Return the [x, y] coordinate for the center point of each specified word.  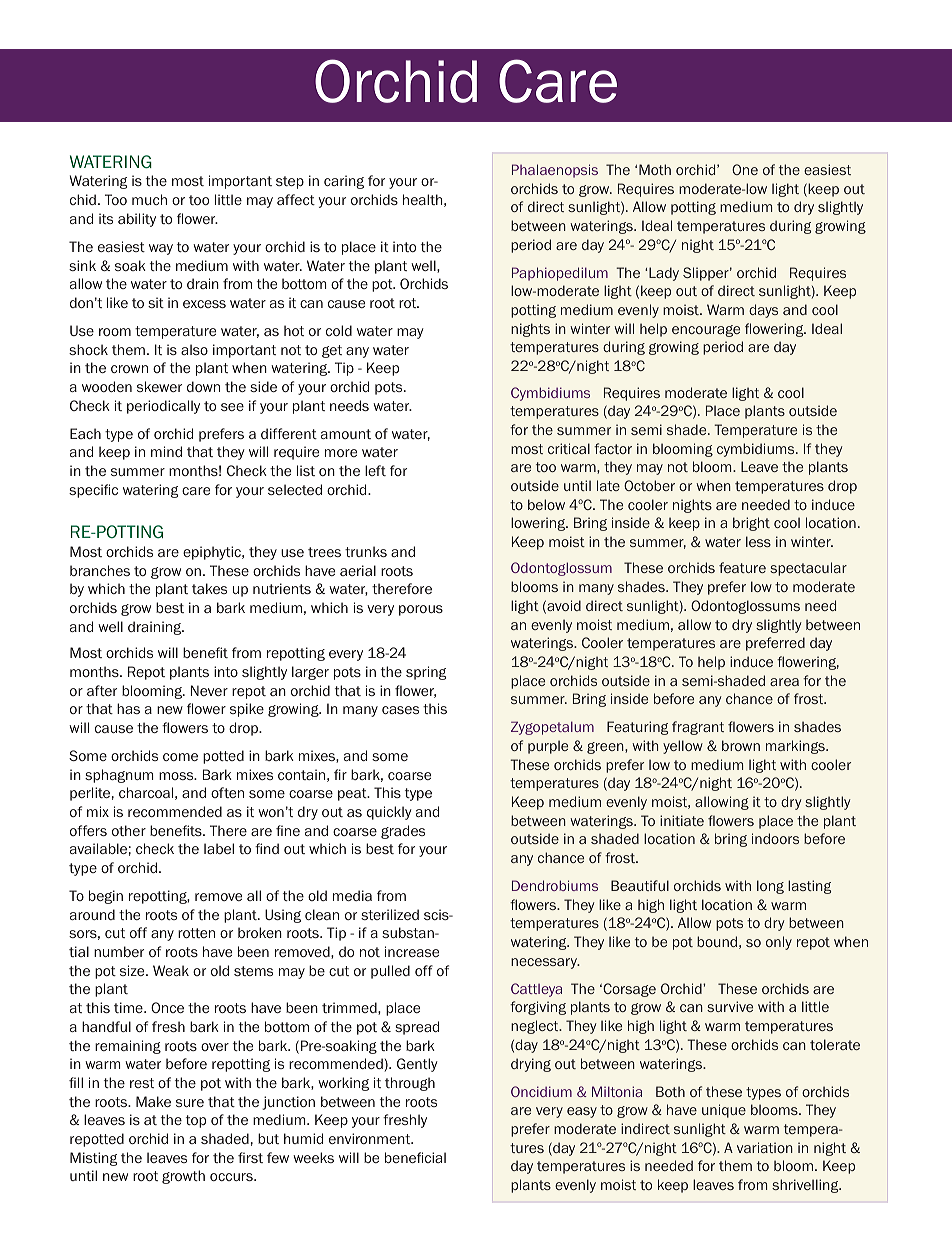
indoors [775, 838]
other [129, 830]
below [546, 504]
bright [751, 524]
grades [403, 832]
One [745, 169]
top [196, 1121]
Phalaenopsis [555, 171]
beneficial [415, 1157]
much [149, 199]
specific [93, 491]
